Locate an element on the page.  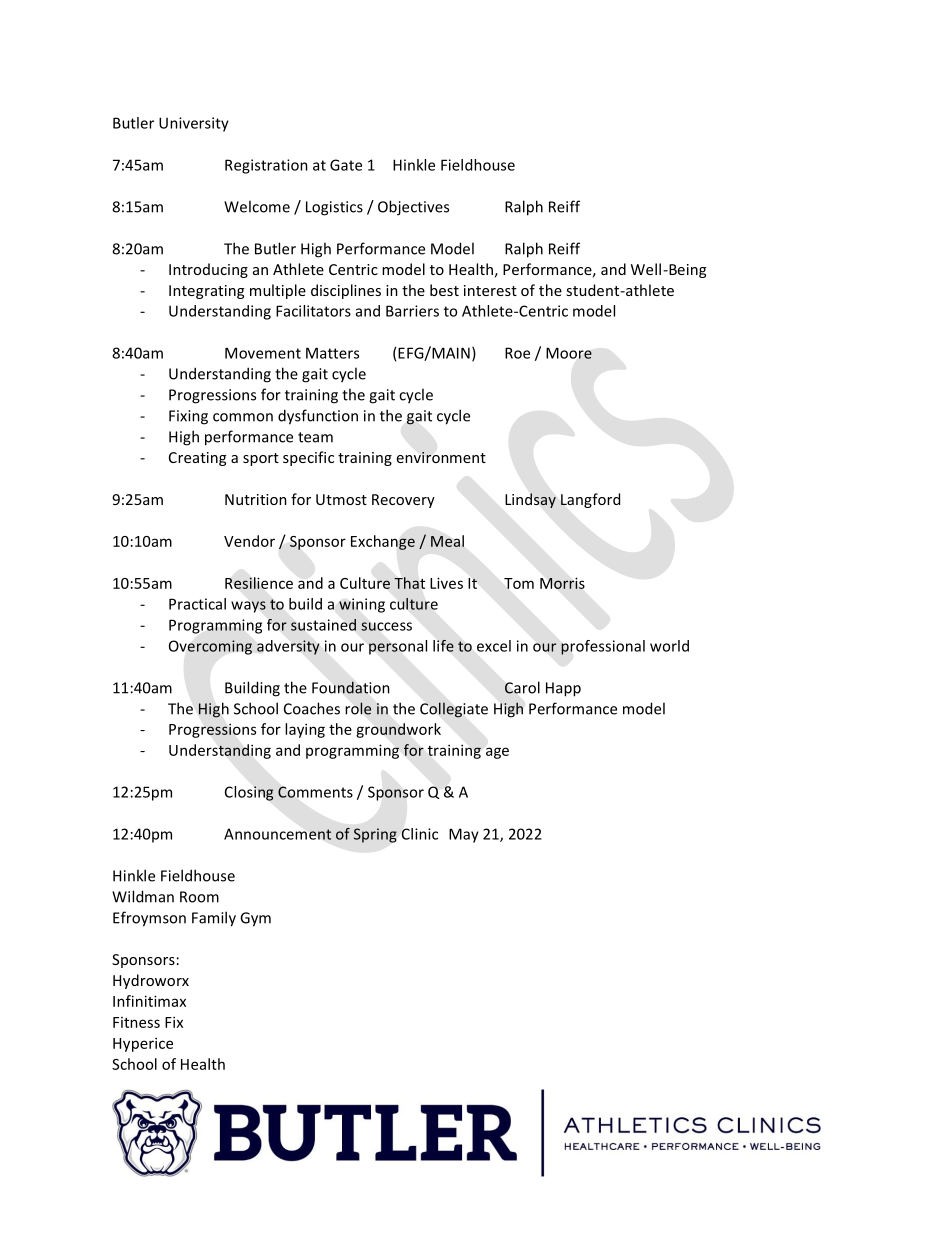
interest is located at coordinates (490, 290).
